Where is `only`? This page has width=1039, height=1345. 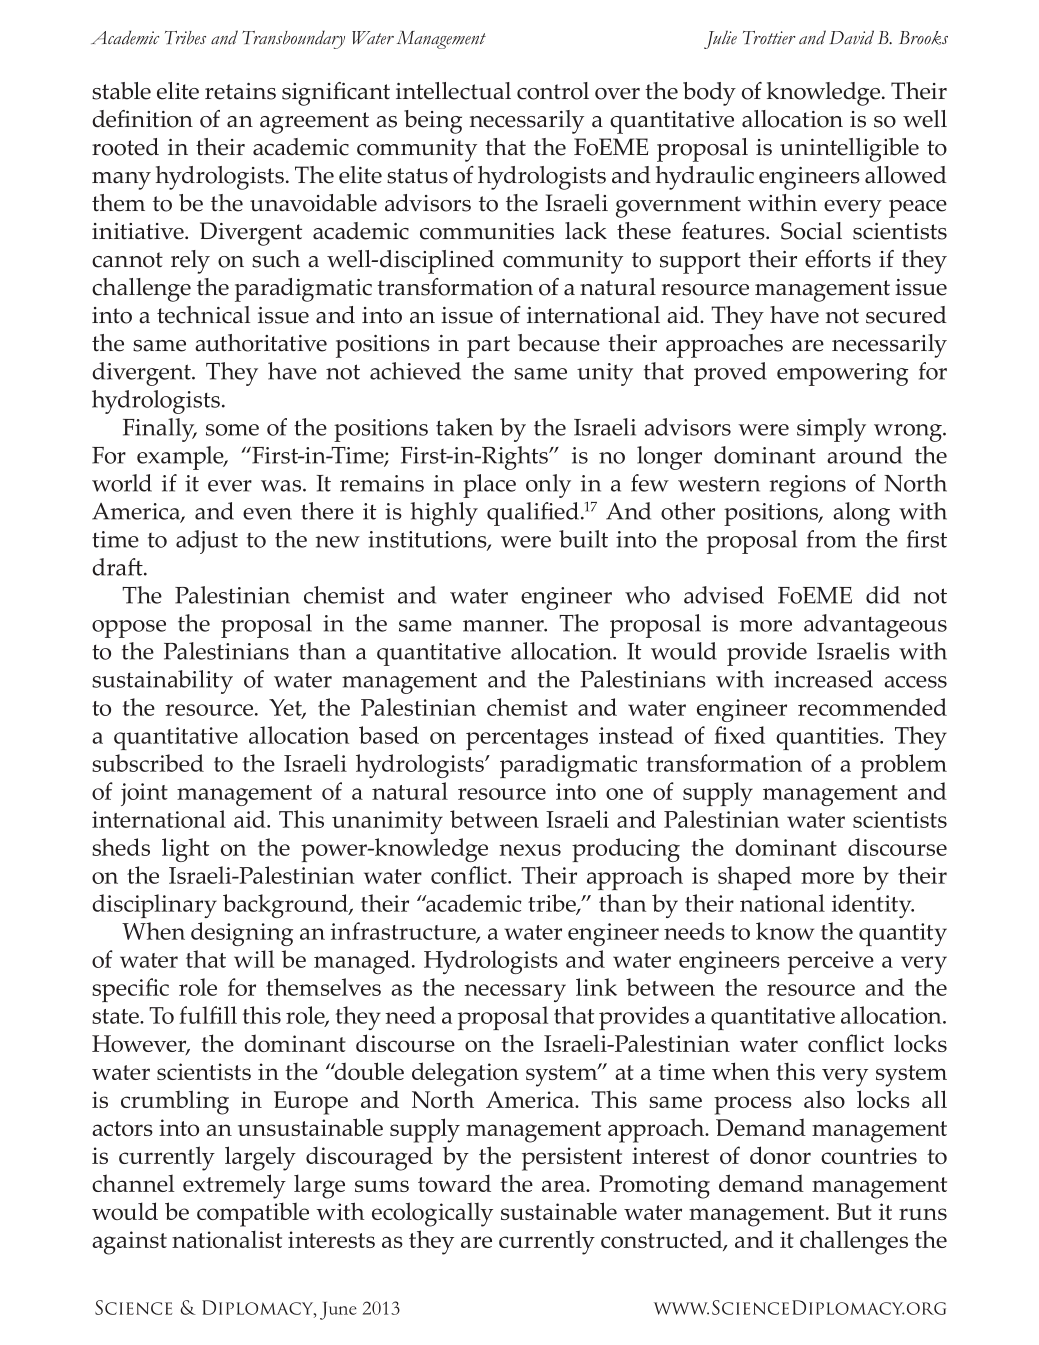 only is located at coordinates (548, 486).
